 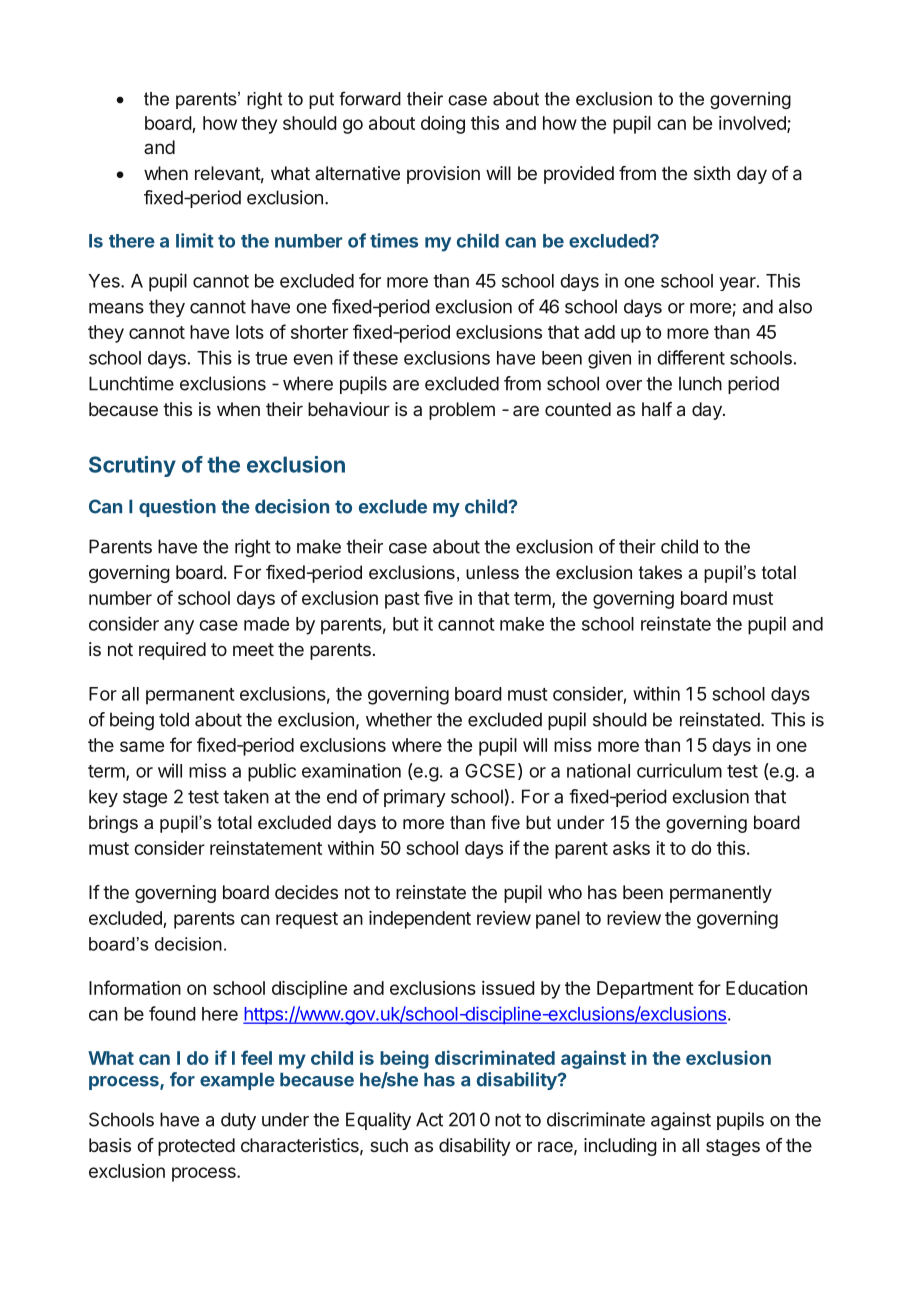 I want to click on protected, so click(x=196, y=1147).
